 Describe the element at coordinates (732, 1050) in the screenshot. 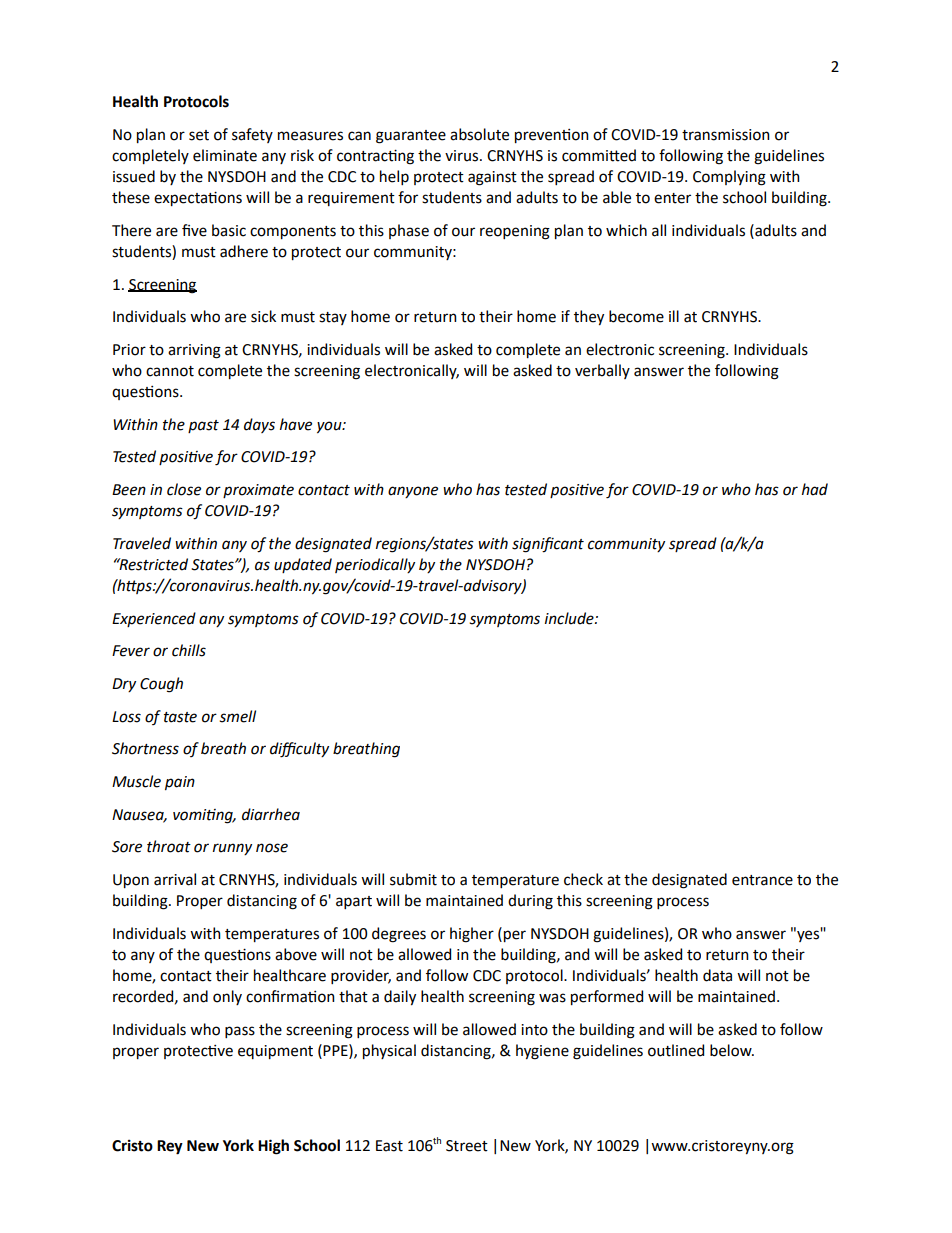

I see `below` at that location.
